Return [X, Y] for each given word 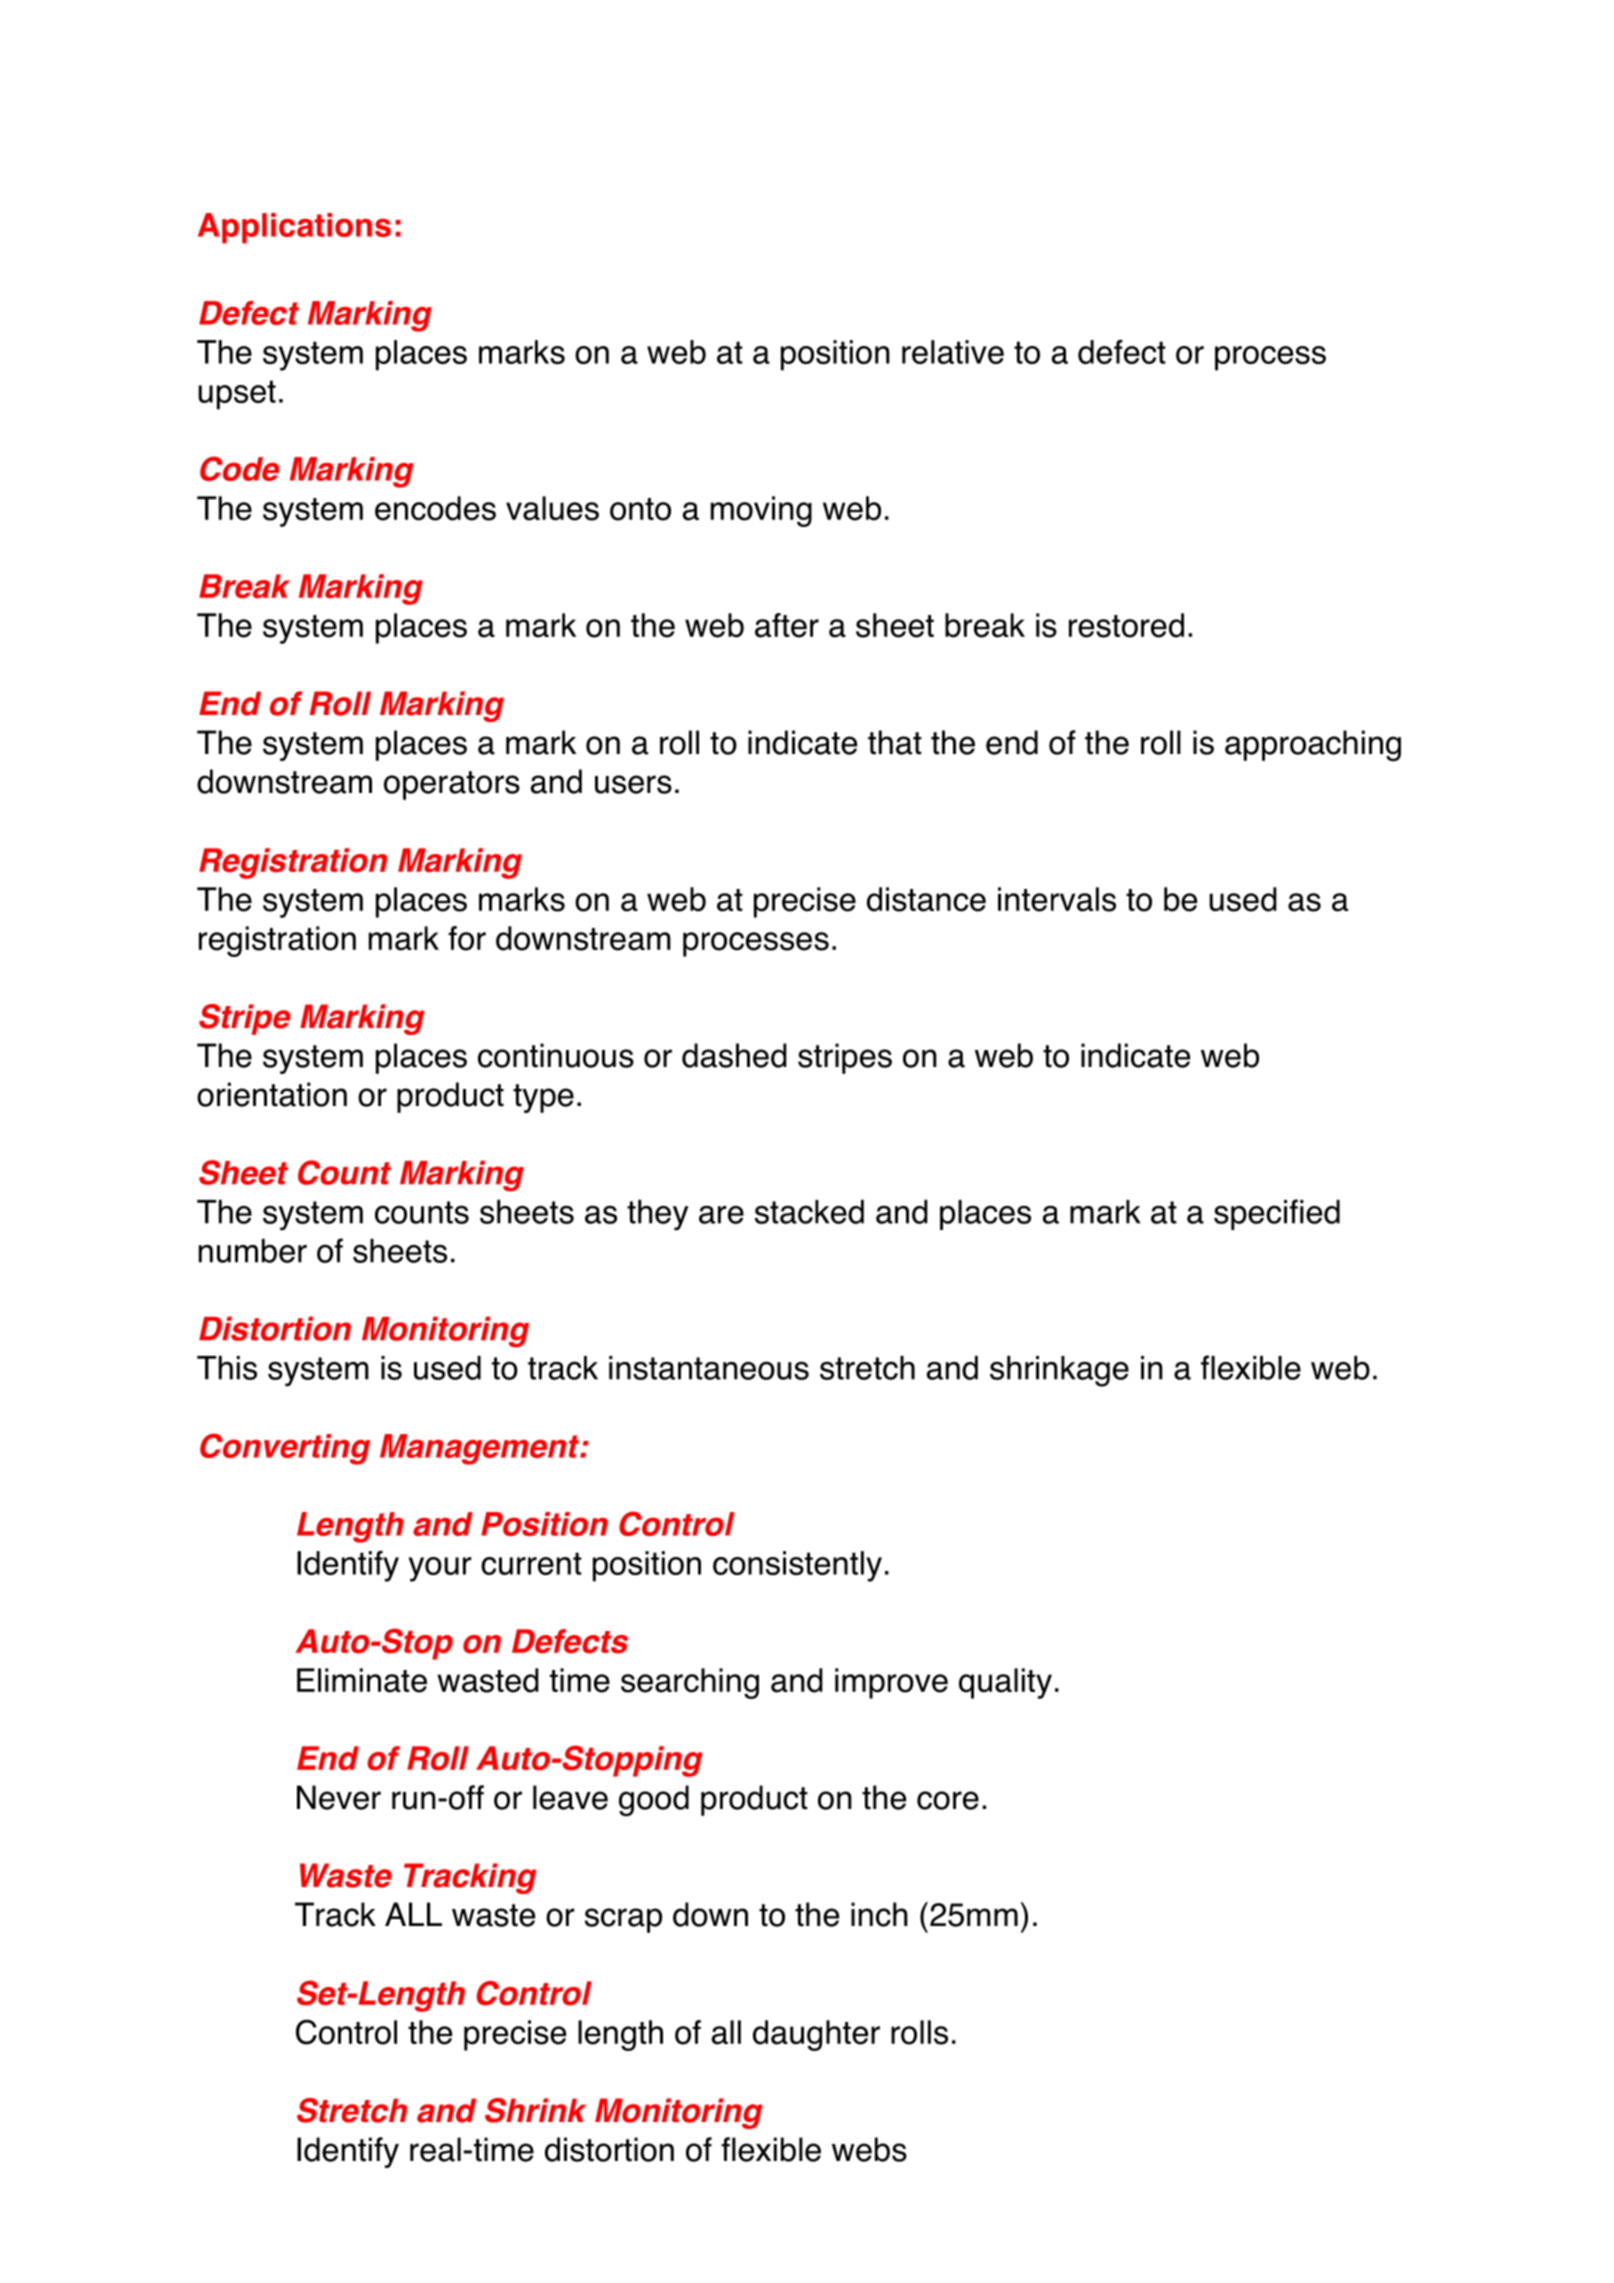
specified [1277, 1214]
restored [1126, 625]
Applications [294, 228]
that [895, 742]
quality [1005, 1683]
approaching [1313, 745]
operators [452, 785]
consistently [797, 1566]
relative [953, 352]
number [253, 1251]
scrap [623, 1920]
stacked [809, 1212]
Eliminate [362, 1680]
